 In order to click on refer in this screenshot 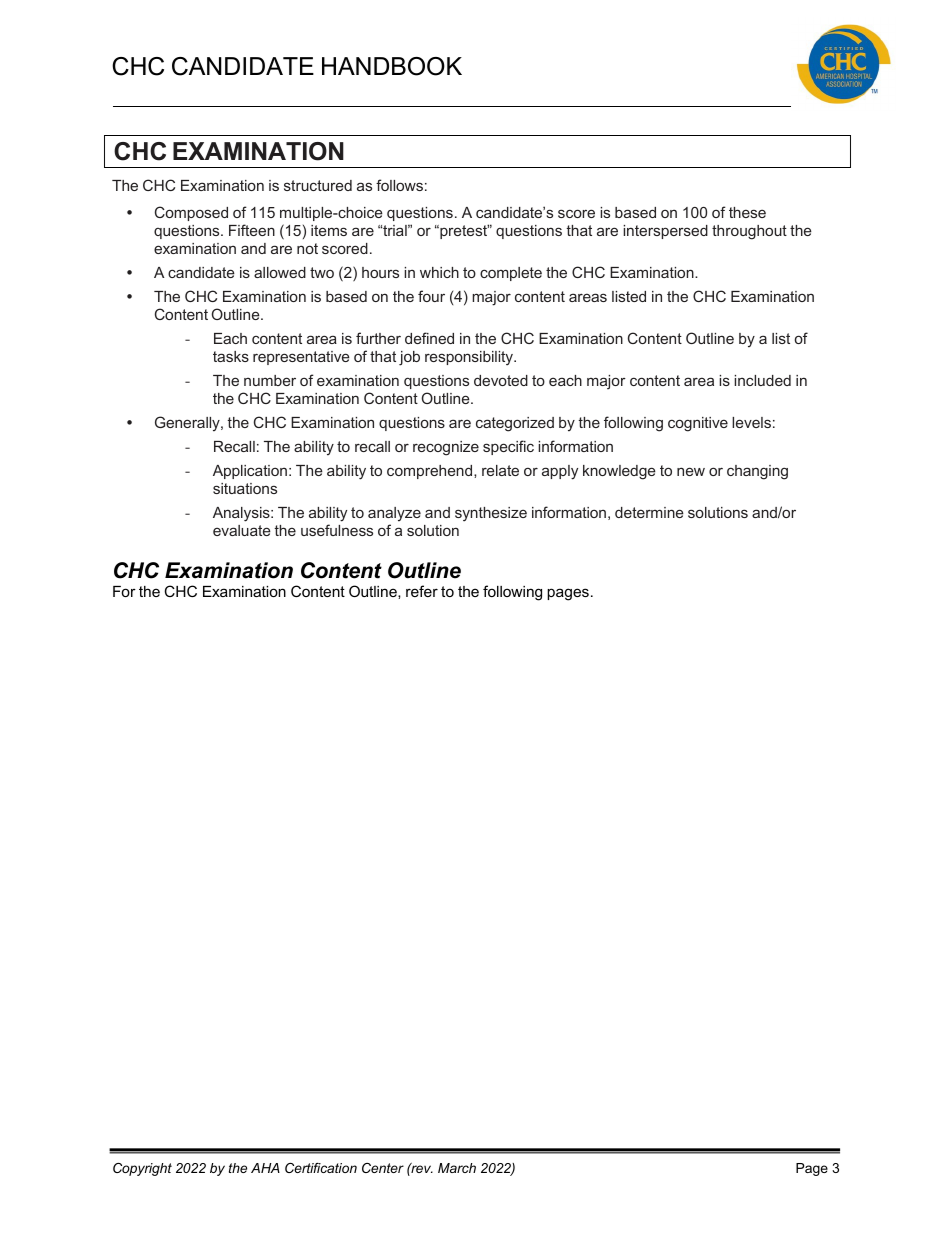, I will do `click(422, 591)`.
